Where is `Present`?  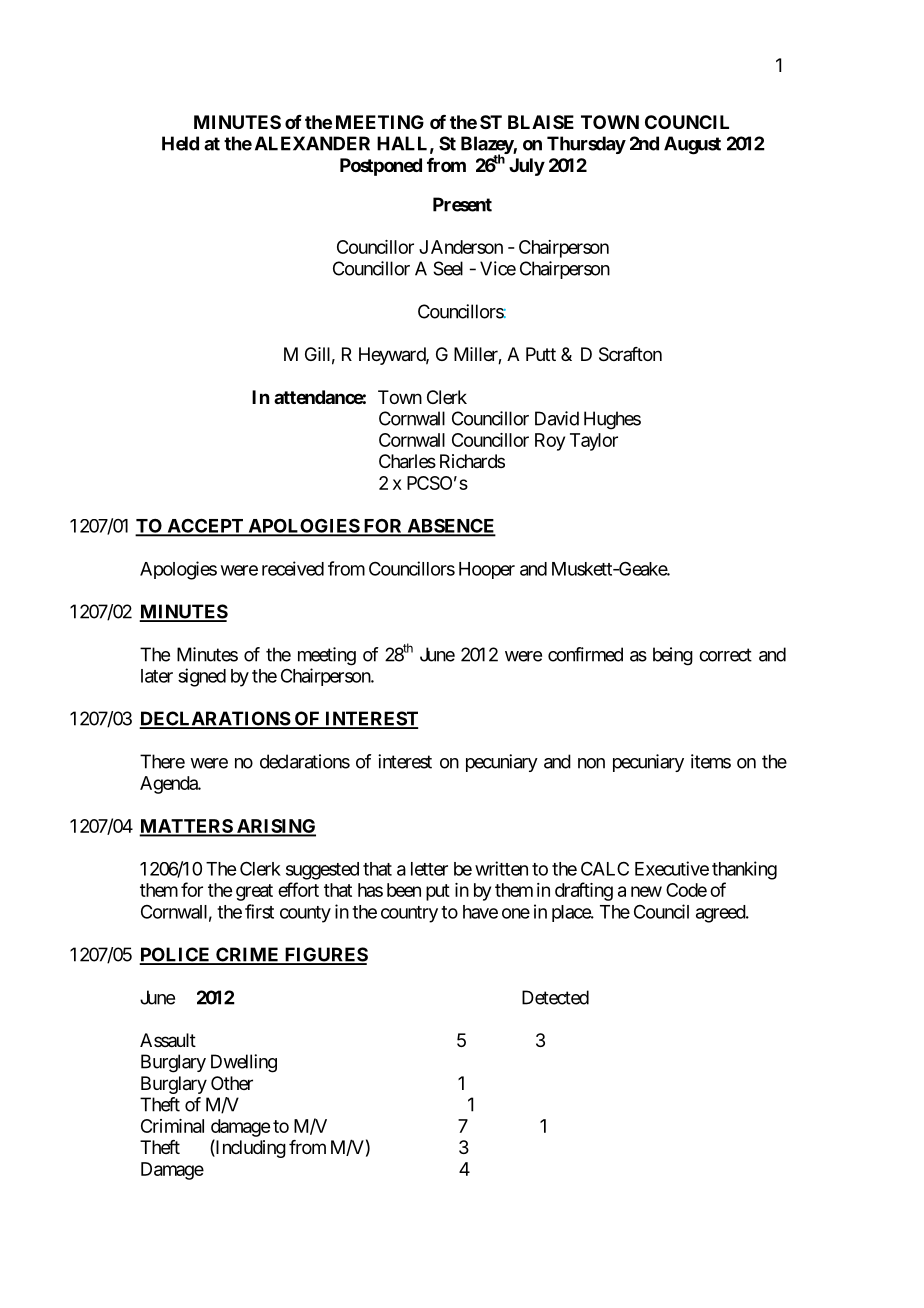 Present is located at coordinates (462, 204).
